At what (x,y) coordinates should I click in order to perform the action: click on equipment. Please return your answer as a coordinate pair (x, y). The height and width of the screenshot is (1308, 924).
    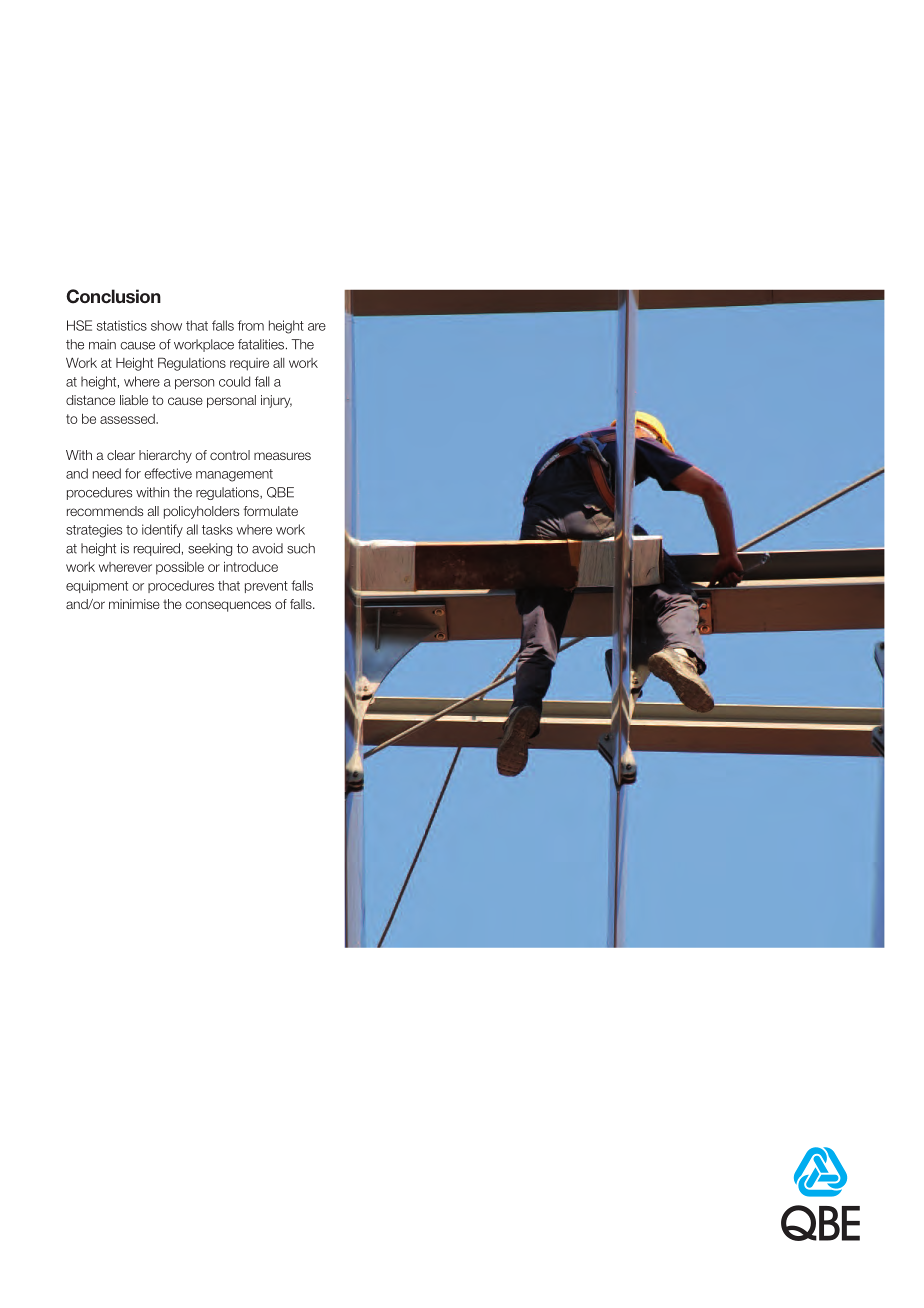
    Looking at the image, I should click on (97, 586).
